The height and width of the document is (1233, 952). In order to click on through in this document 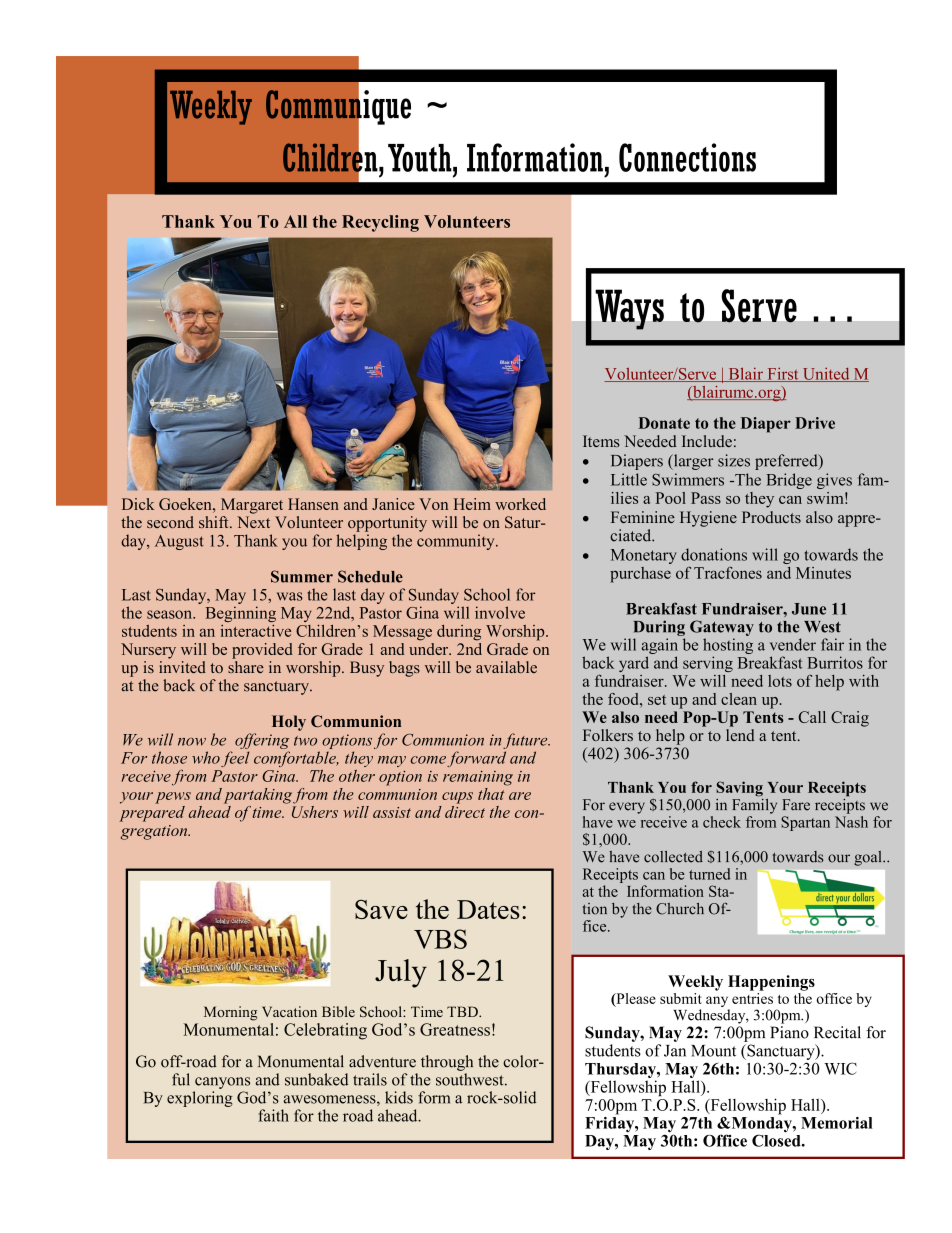, I will do `click(447, 1063)`.
